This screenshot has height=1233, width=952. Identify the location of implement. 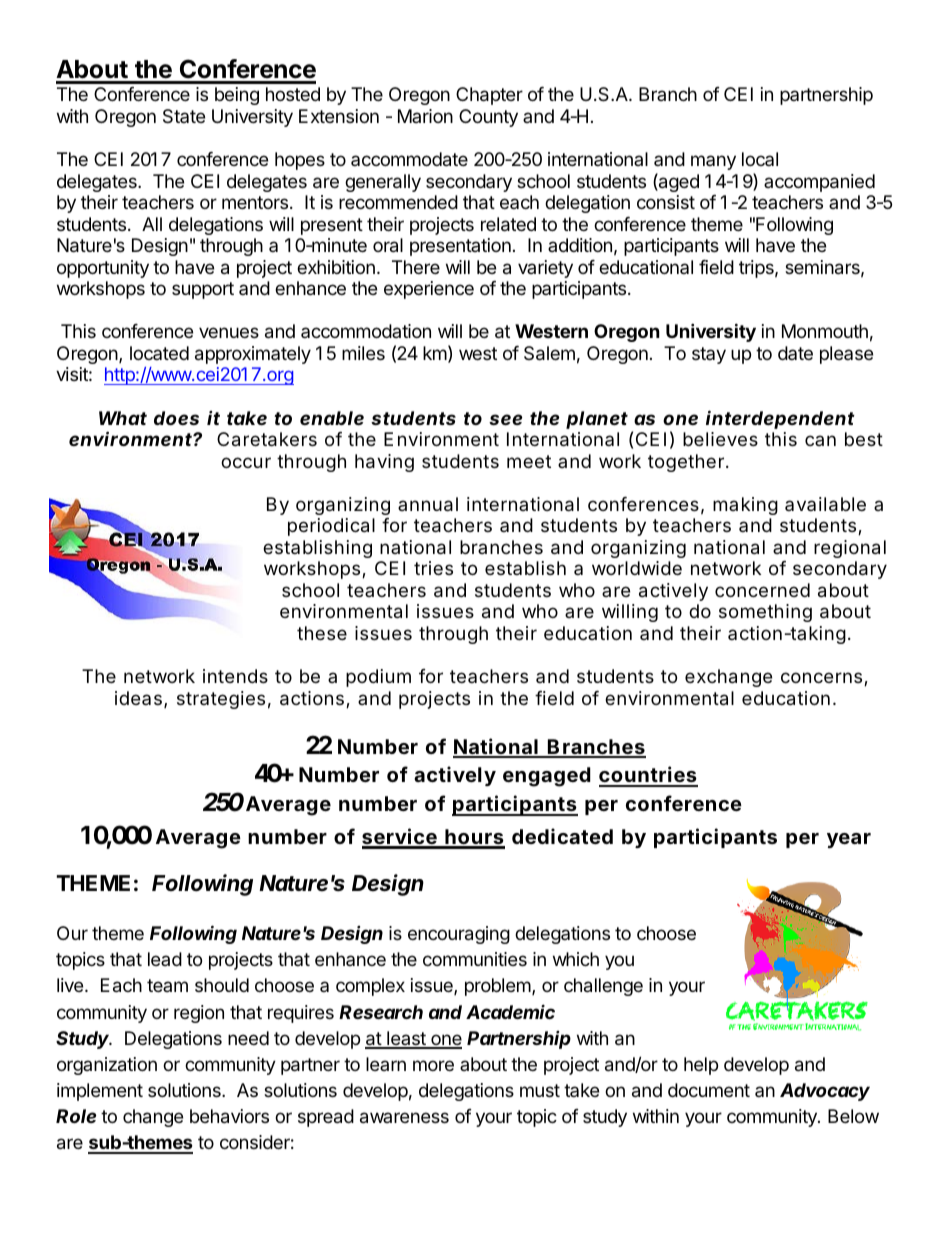
(100, 1092).
